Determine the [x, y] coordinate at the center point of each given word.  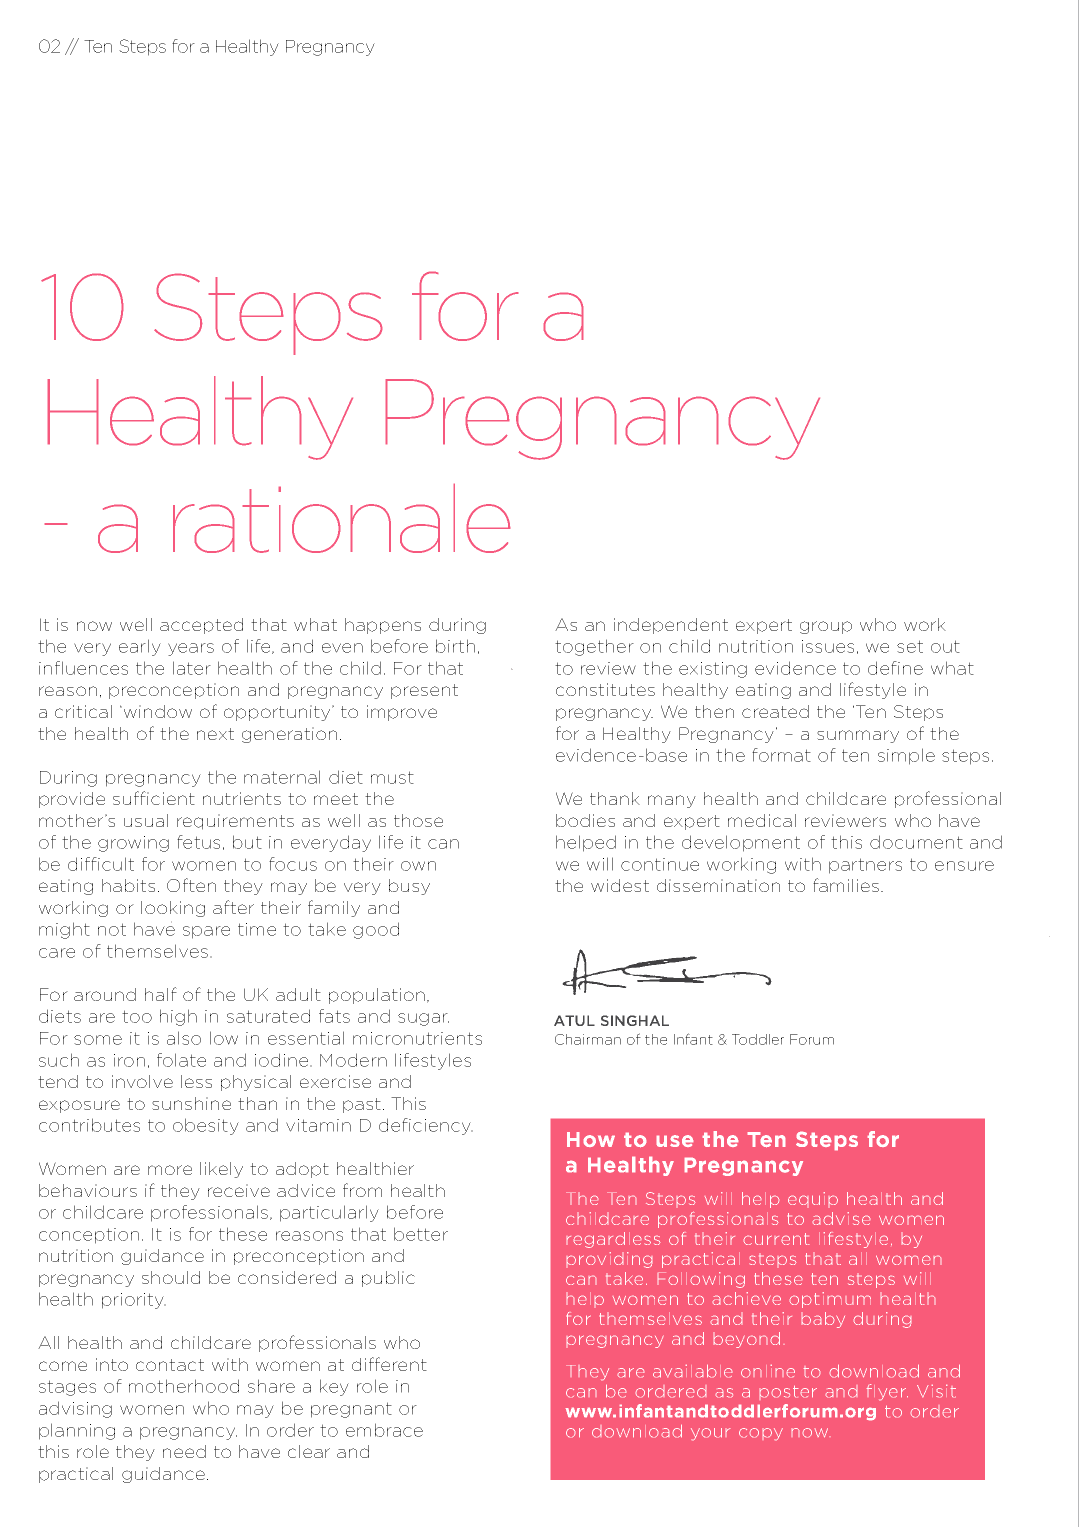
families [847, 885]
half [161, 994]
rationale [342, 518]
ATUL [574, 1020]
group [826, 627]
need [184, 1451]
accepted [201, 626]
